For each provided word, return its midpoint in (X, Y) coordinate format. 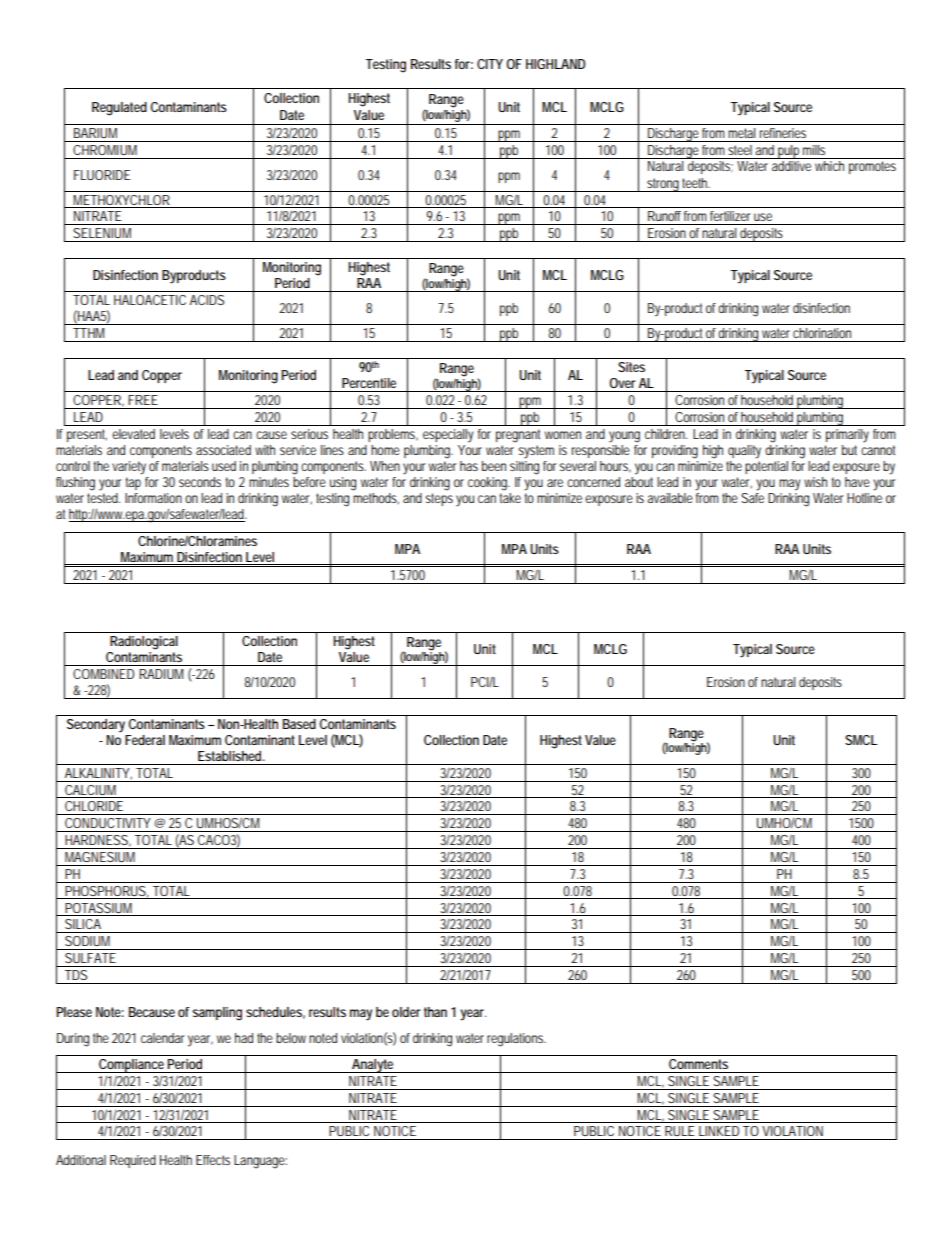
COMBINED (103, 674)
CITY (490, 64)
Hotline (864, 498)
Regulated (119, 109)
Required (133, 1161)
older (406, 1012)
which (829, 166)
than (435, 1012)
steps (439, 499)
